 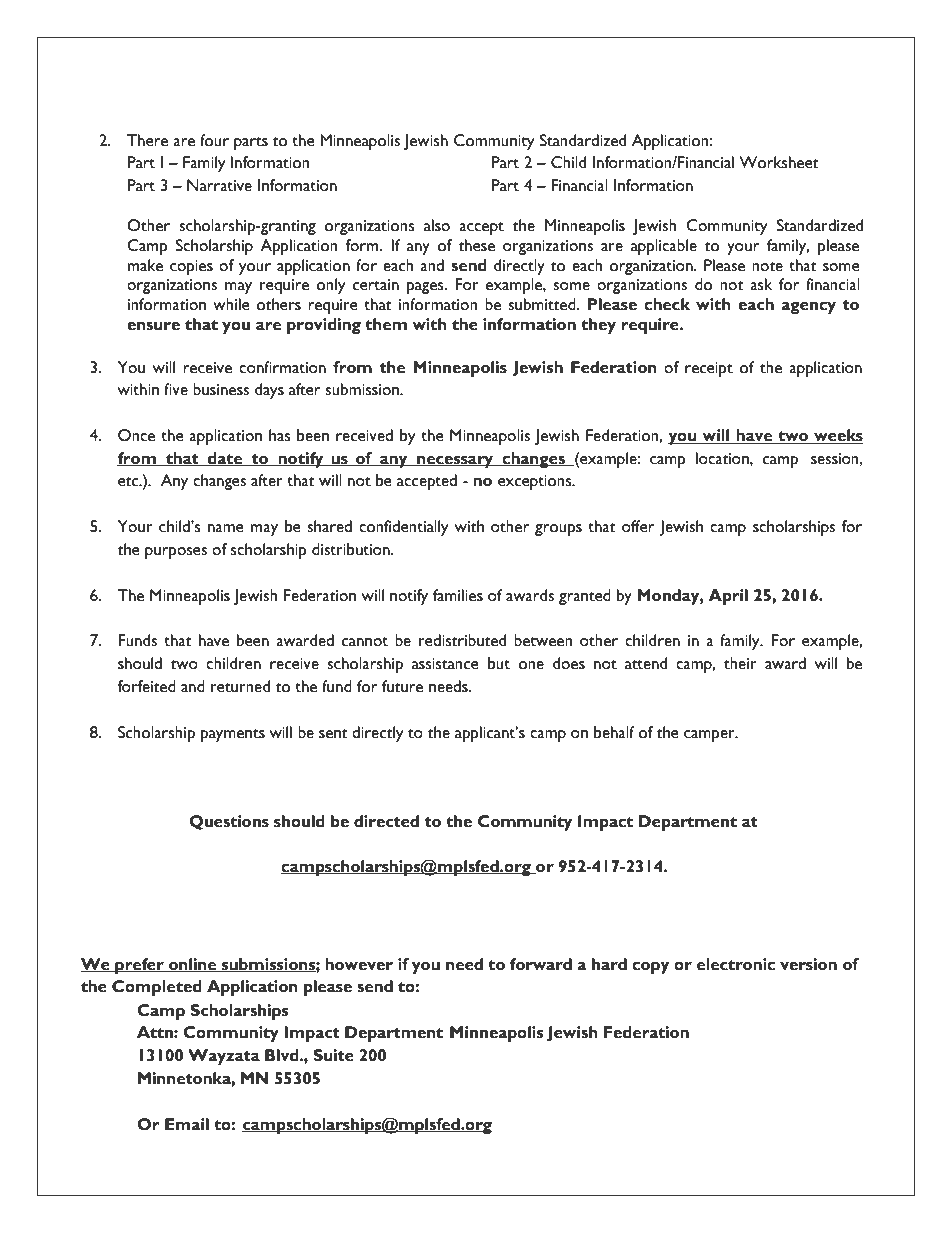 What do you see at coordinates (740, 663) in the screenshot?
I see `their` at bounding box center [740, 663].
